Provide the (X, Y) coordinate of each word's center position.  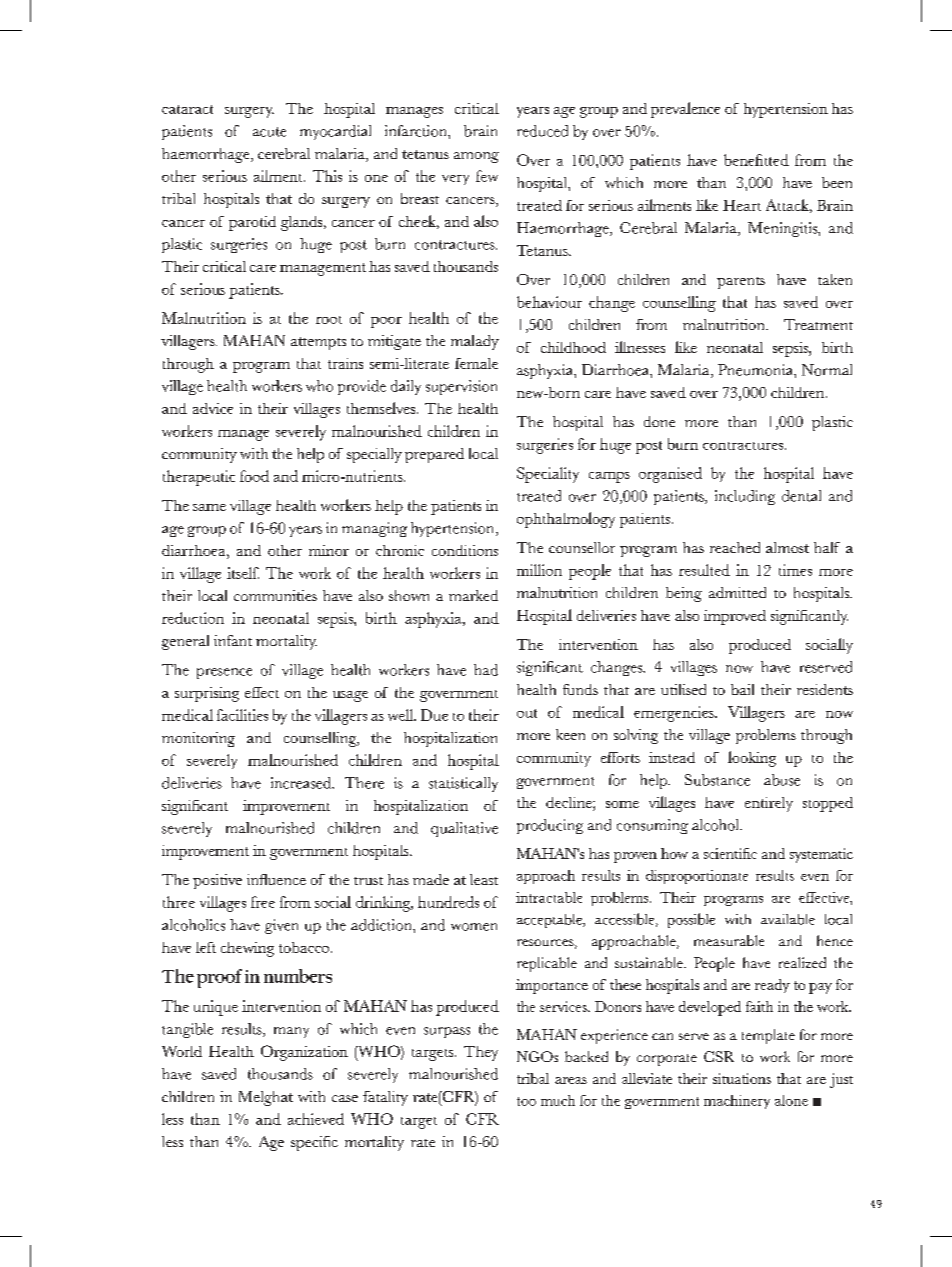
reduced (542, 131)
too (526, 1101)
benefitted (756, 160)
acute (269, 132)
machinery (737, 1102)
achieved (316, 1119)
